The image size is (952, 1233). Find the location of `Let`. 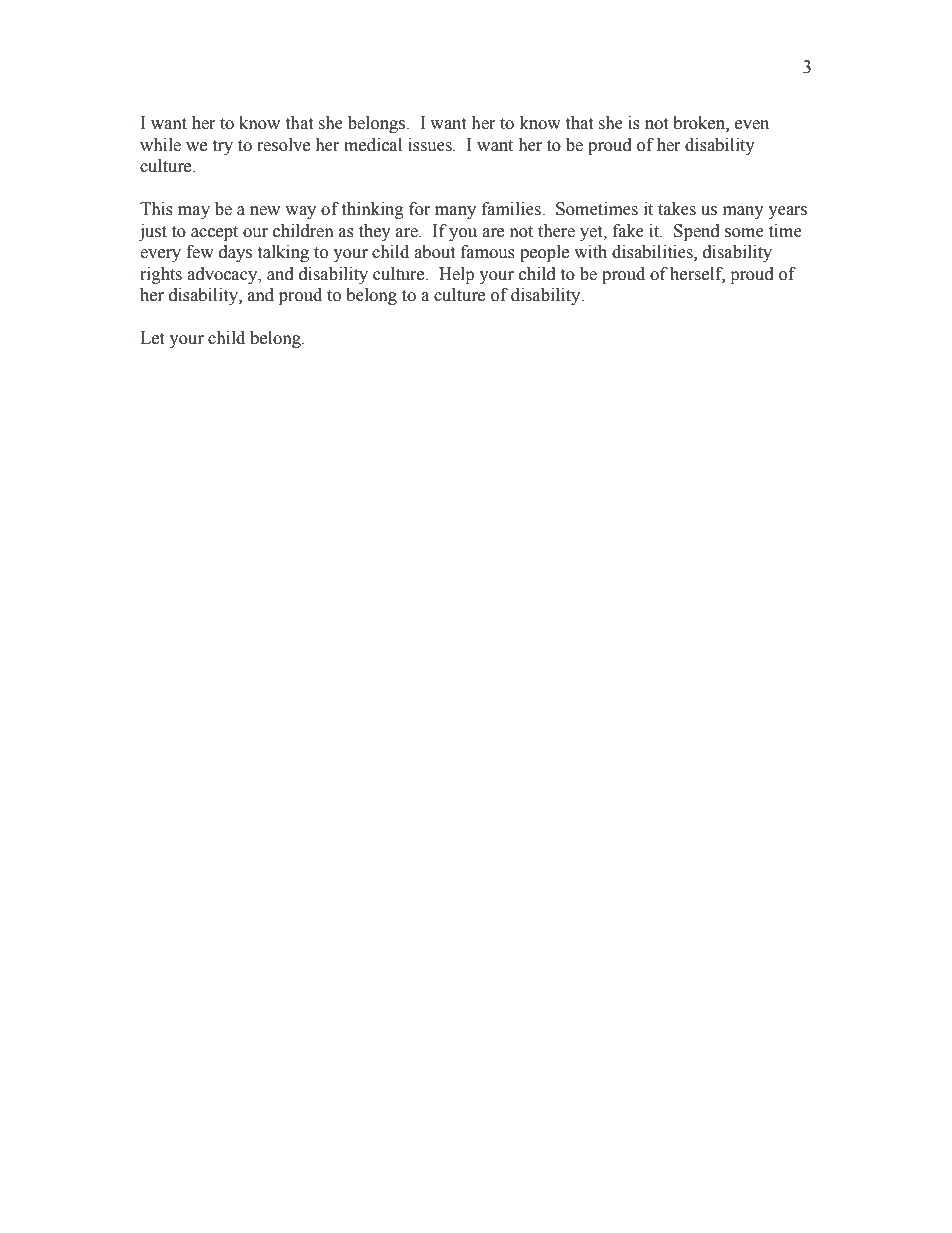

Let is located at coordinates (152, 338).
